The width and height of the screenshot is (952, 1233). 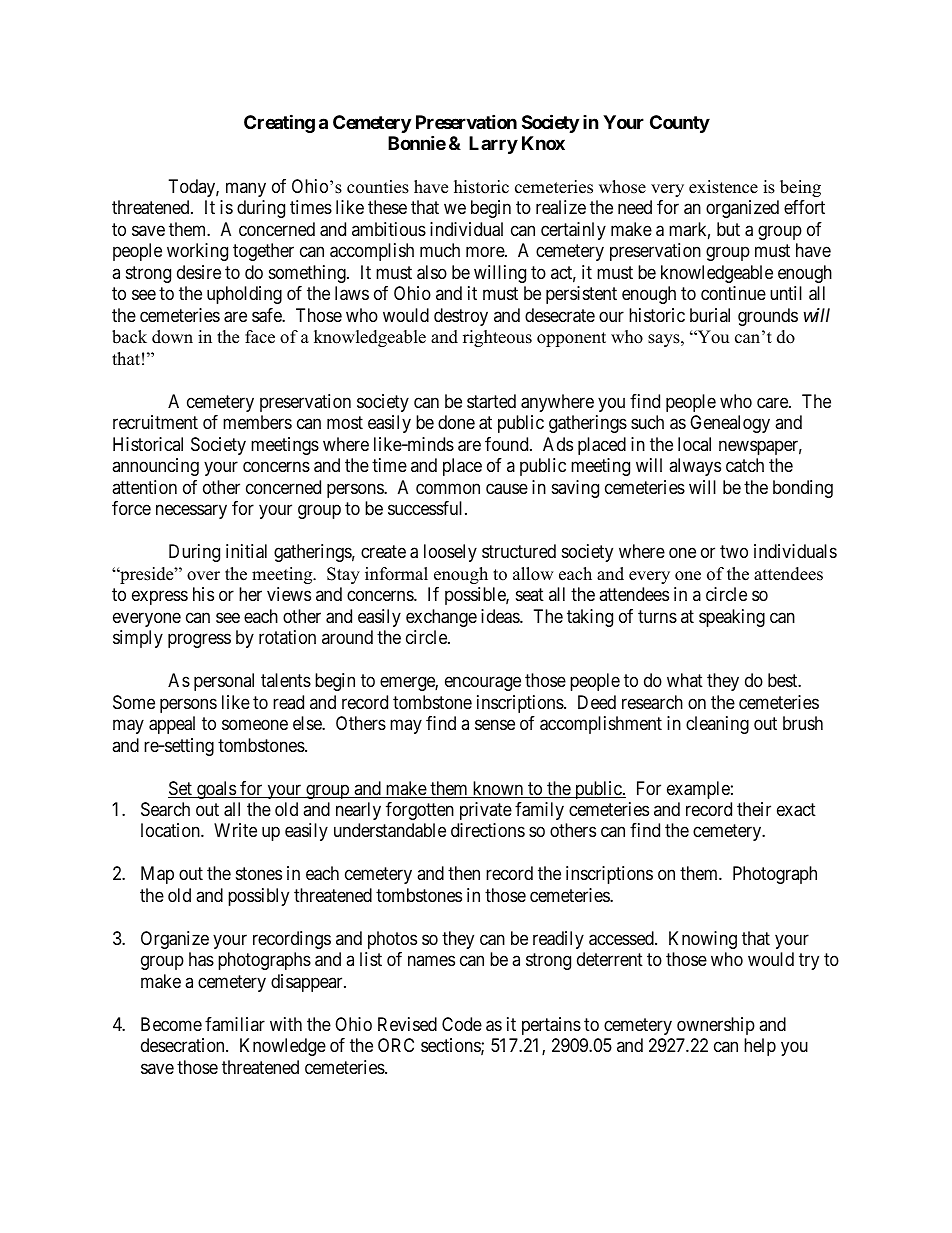 I want to click on existence, so click(x=723, y=187).
